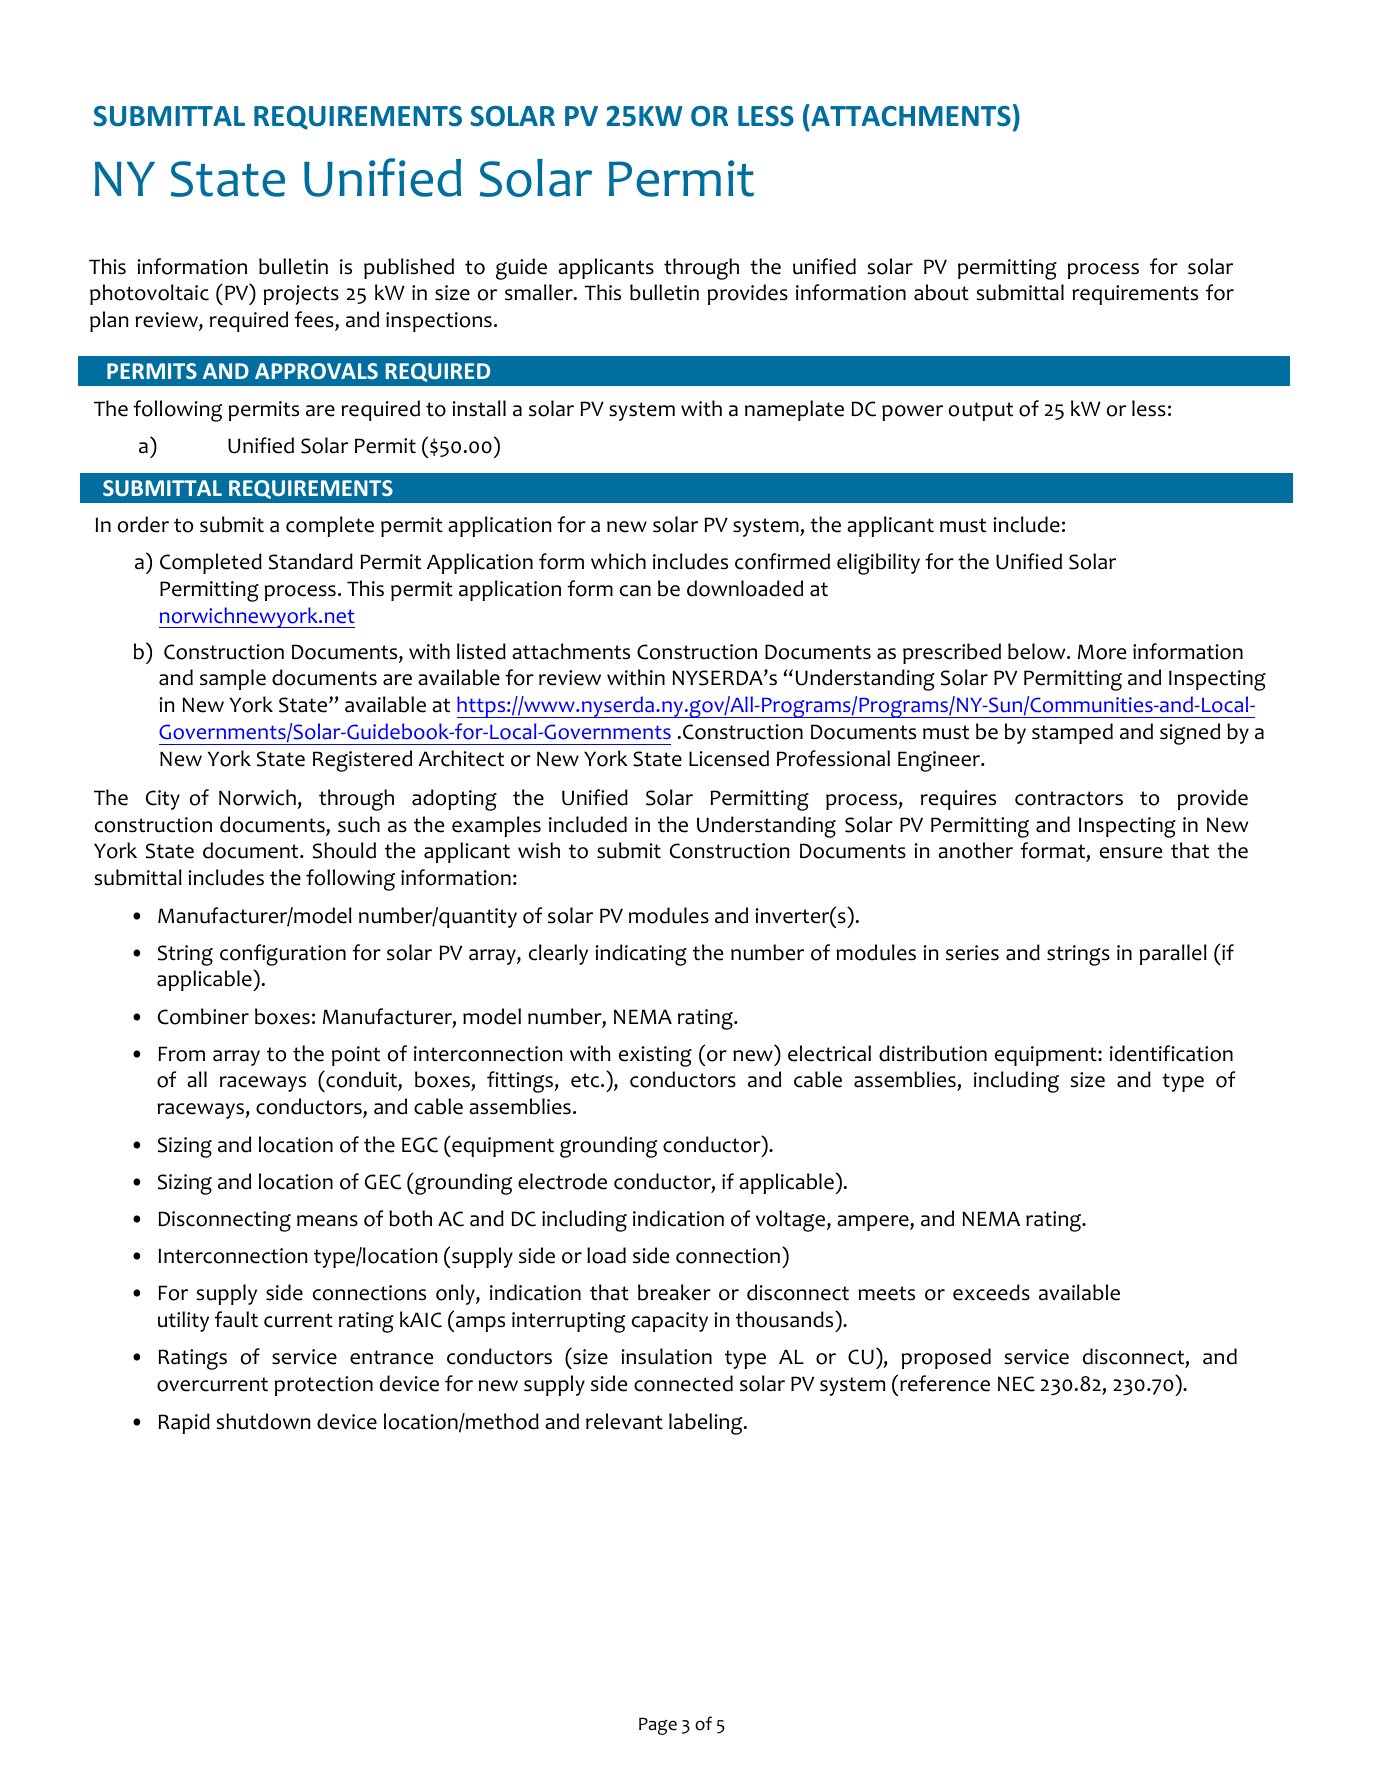  What do you see at coordinates (658, 1726) in the screenshot?
I see `Page` at bounding box center [658, 1726].
